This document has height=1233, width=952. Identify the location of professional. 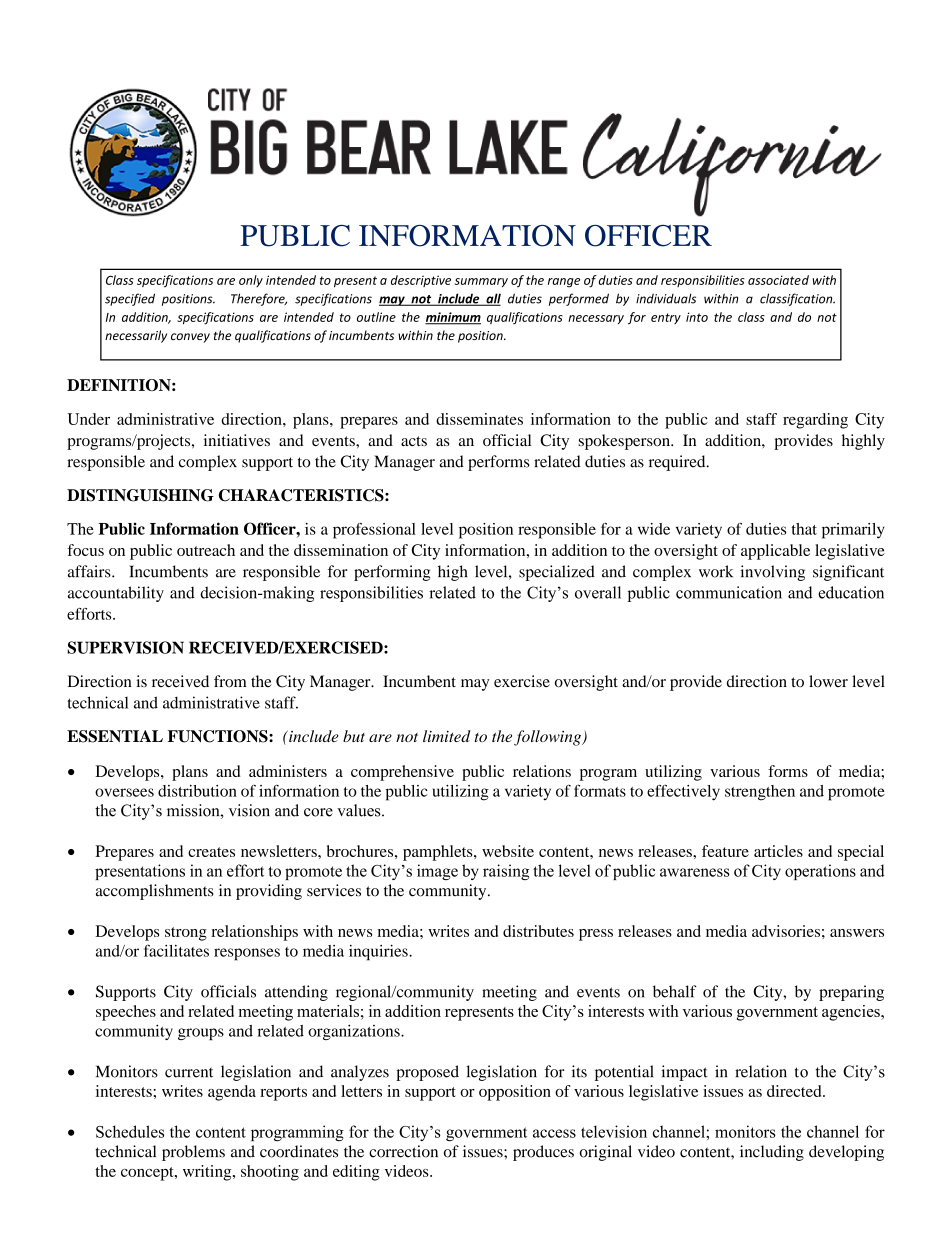
(374, 531).
